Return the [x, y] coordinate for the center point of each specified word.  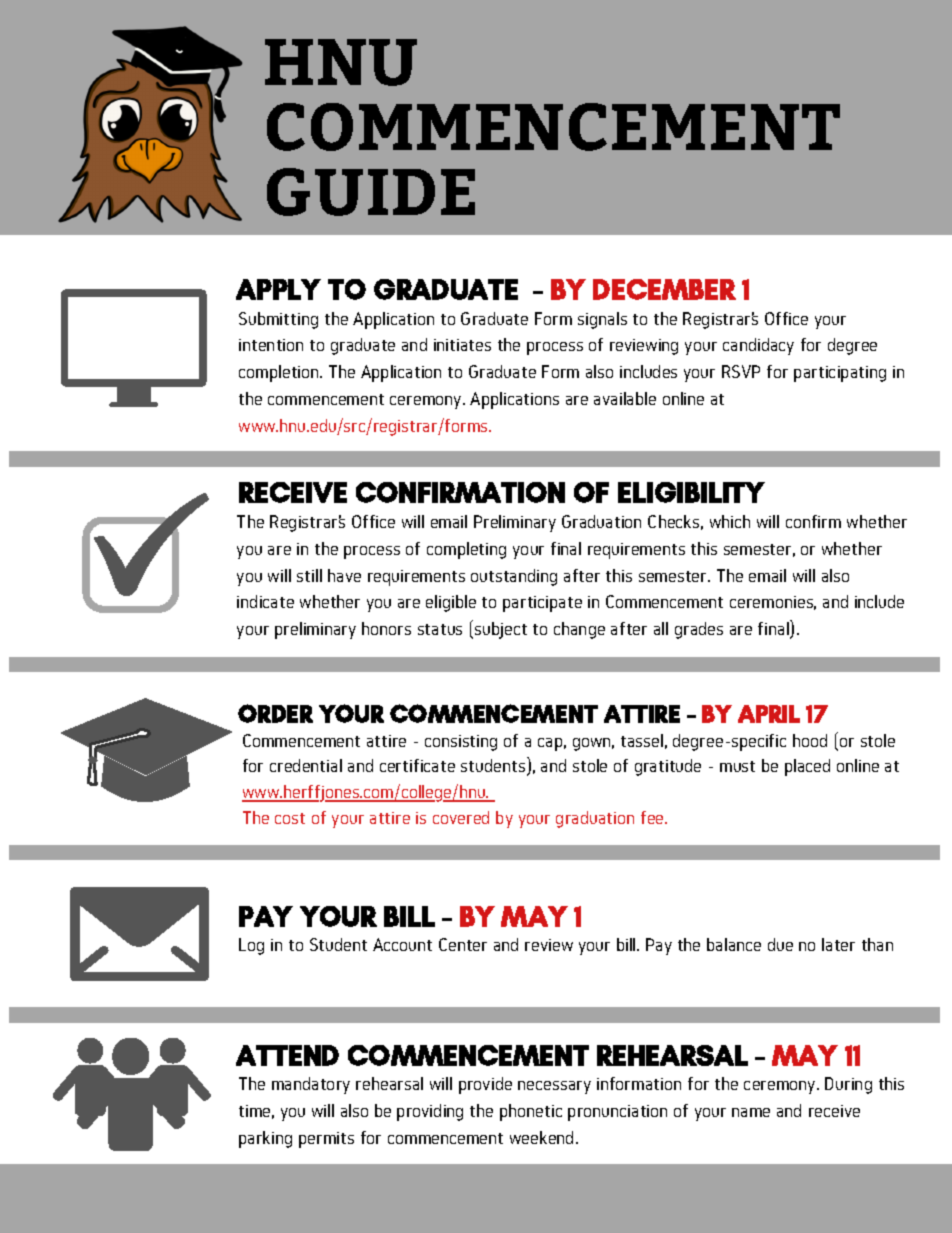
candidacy [758, 346]
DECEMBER [664, 289]
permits [326, 1140]
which [730, 521]
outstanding [514, 577]
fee [653, 817]
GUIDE [371, 192]
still [309, 575]
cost [290, 818]
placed [807, 767]
